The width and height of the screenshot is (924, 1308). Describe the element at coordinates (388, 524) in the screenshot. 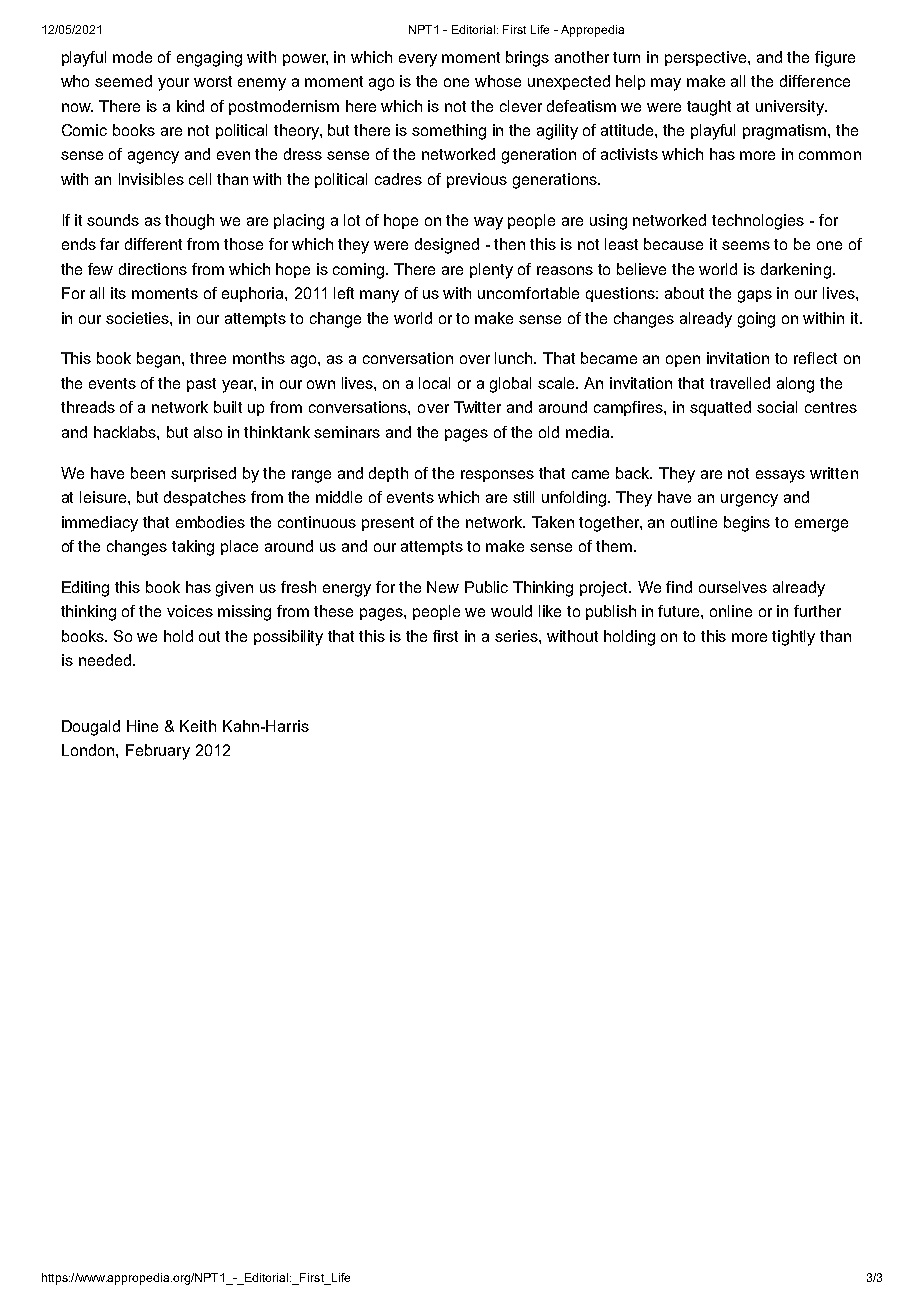

I see `present` at that location.
